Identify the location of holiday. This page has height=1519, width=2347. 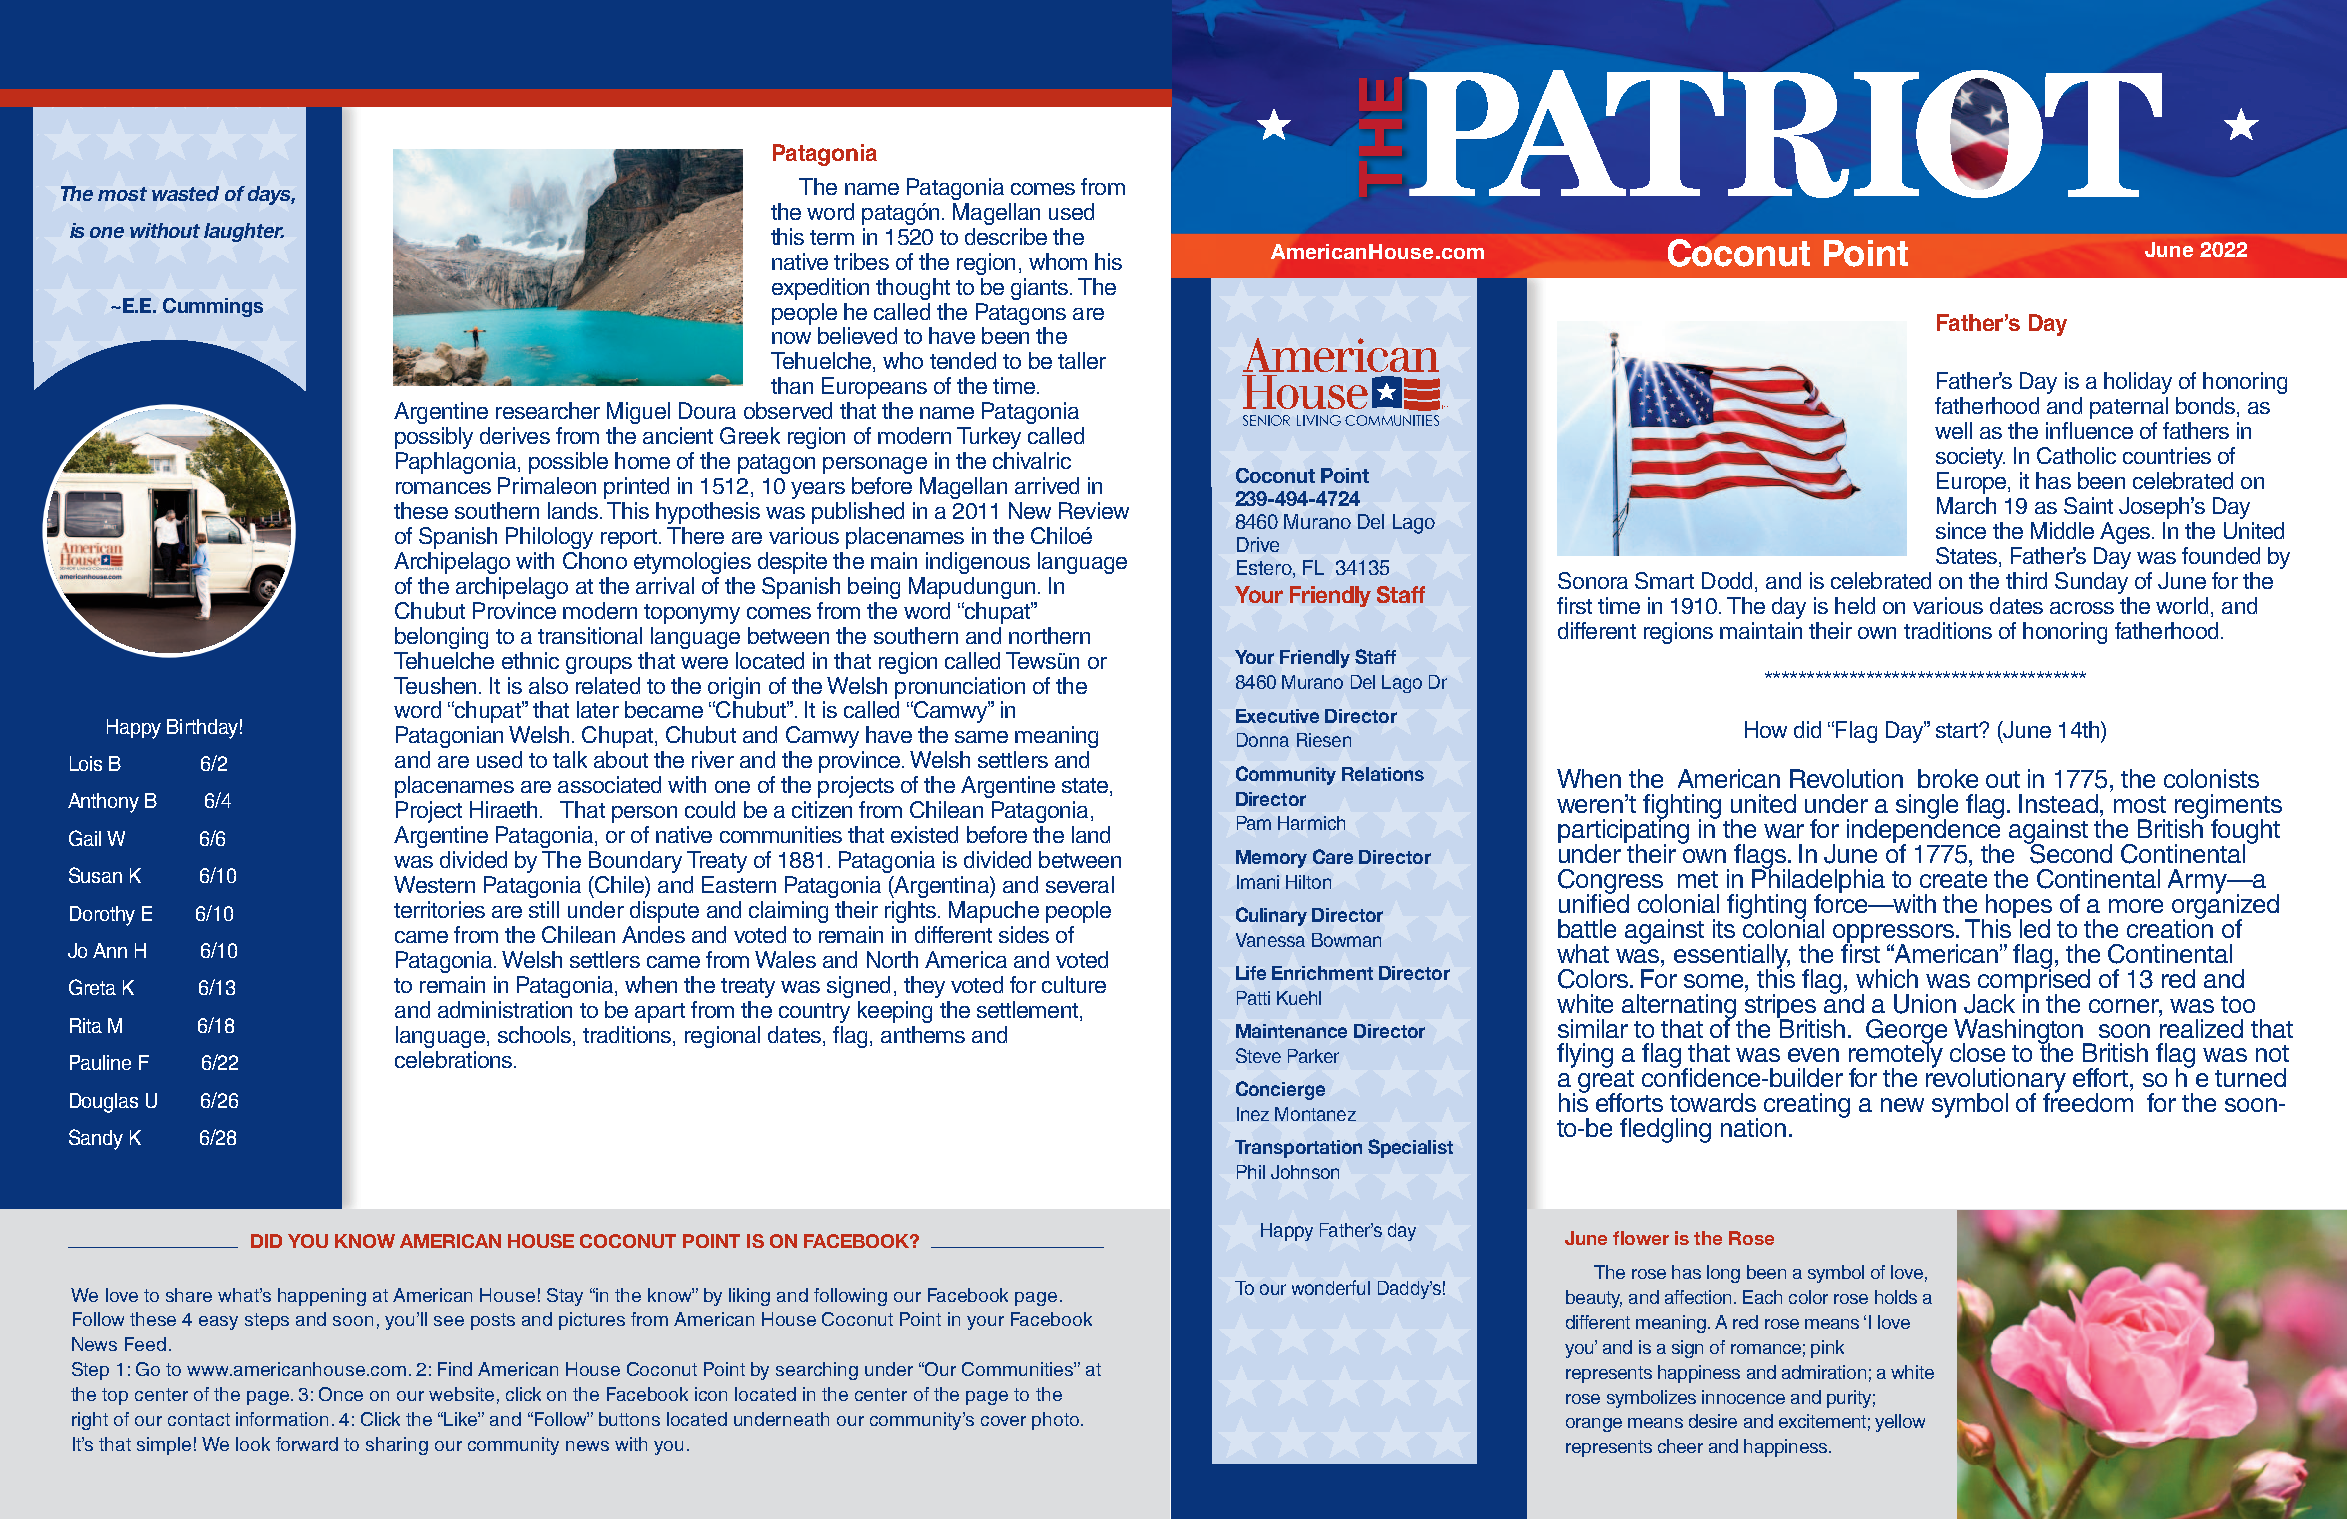
(2138, 383).
